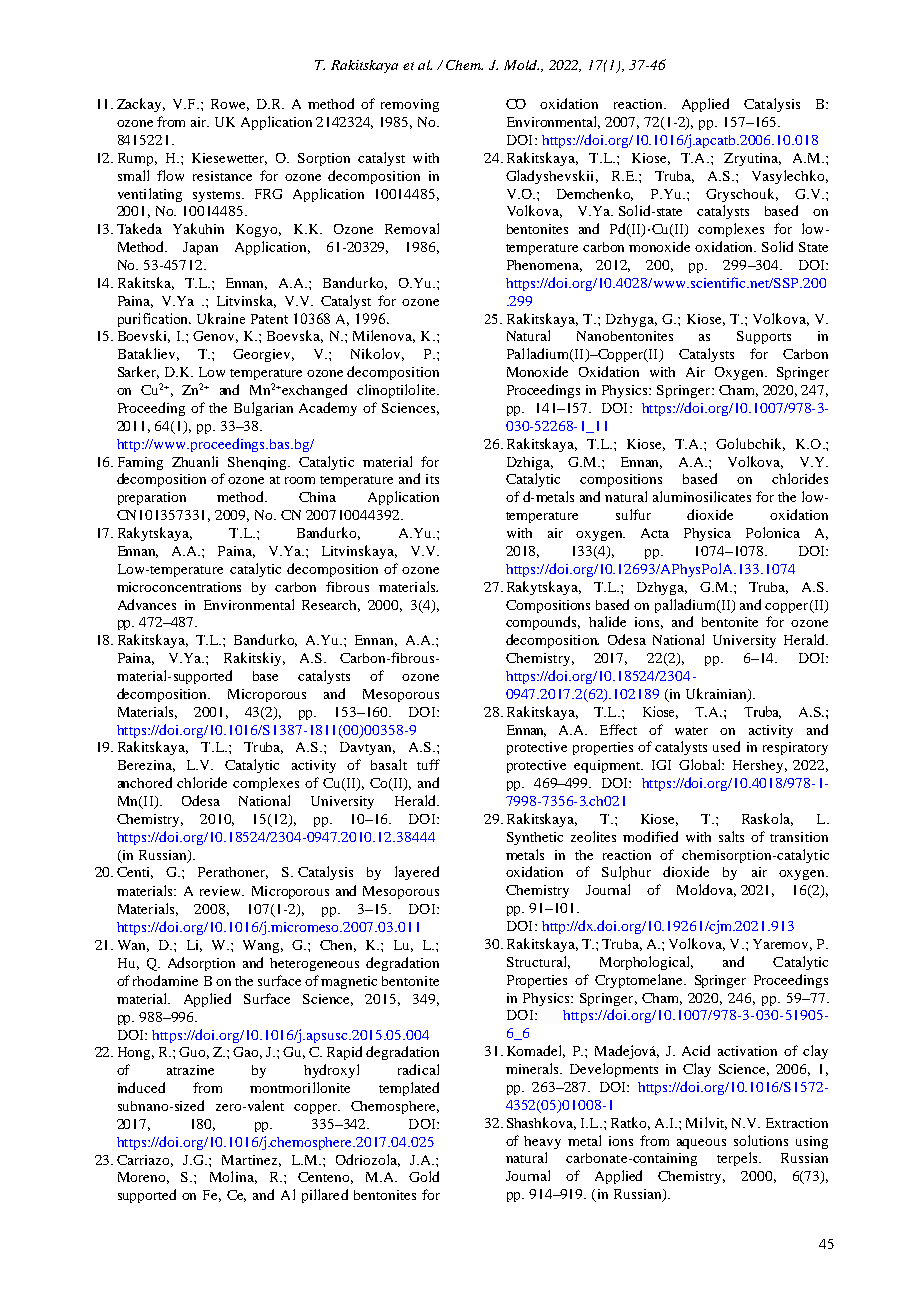  I want to click on Ukrainian, so click(717, 695).
